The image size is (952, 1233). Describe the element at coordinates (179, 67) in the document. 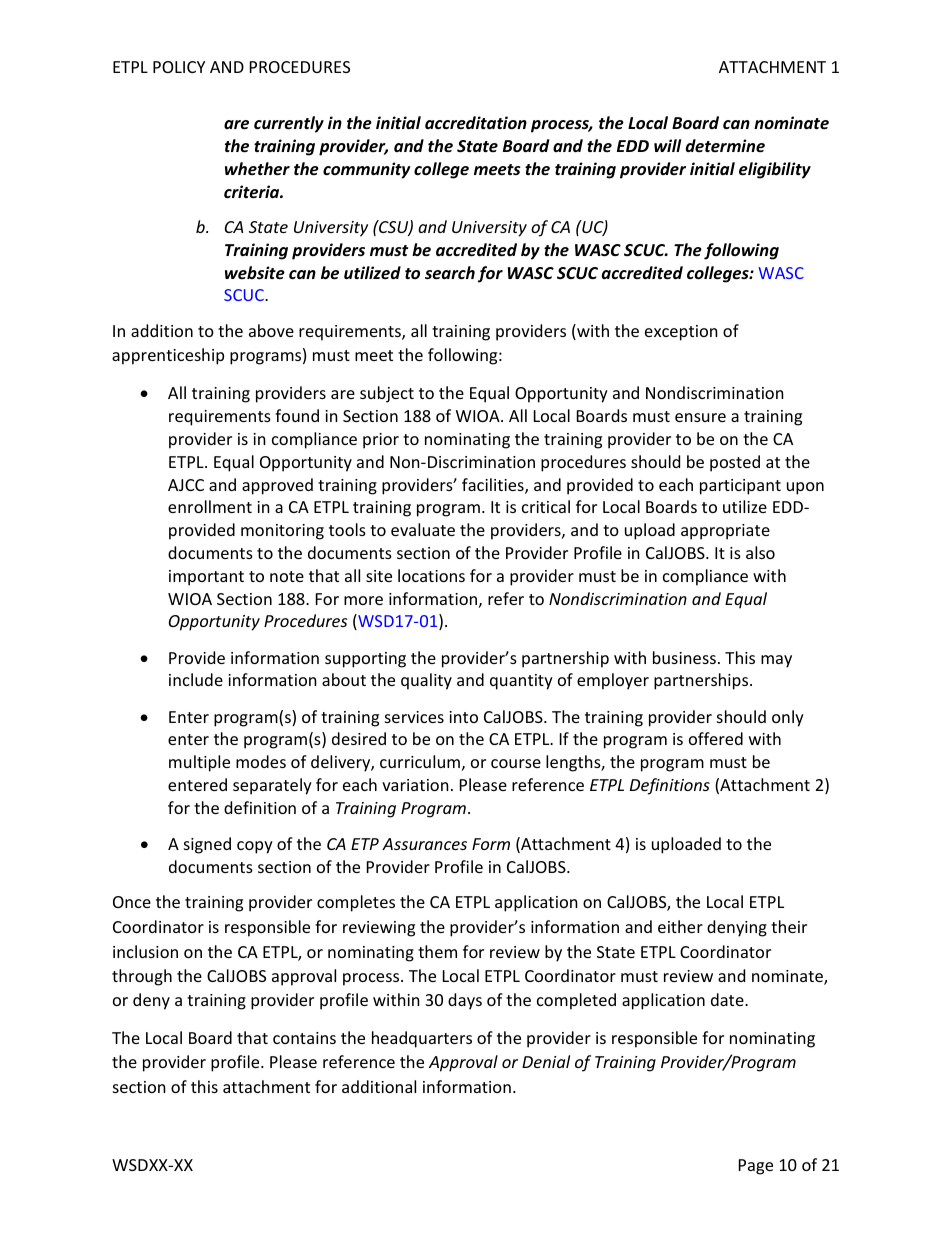

I see `POLICY` at that location.
